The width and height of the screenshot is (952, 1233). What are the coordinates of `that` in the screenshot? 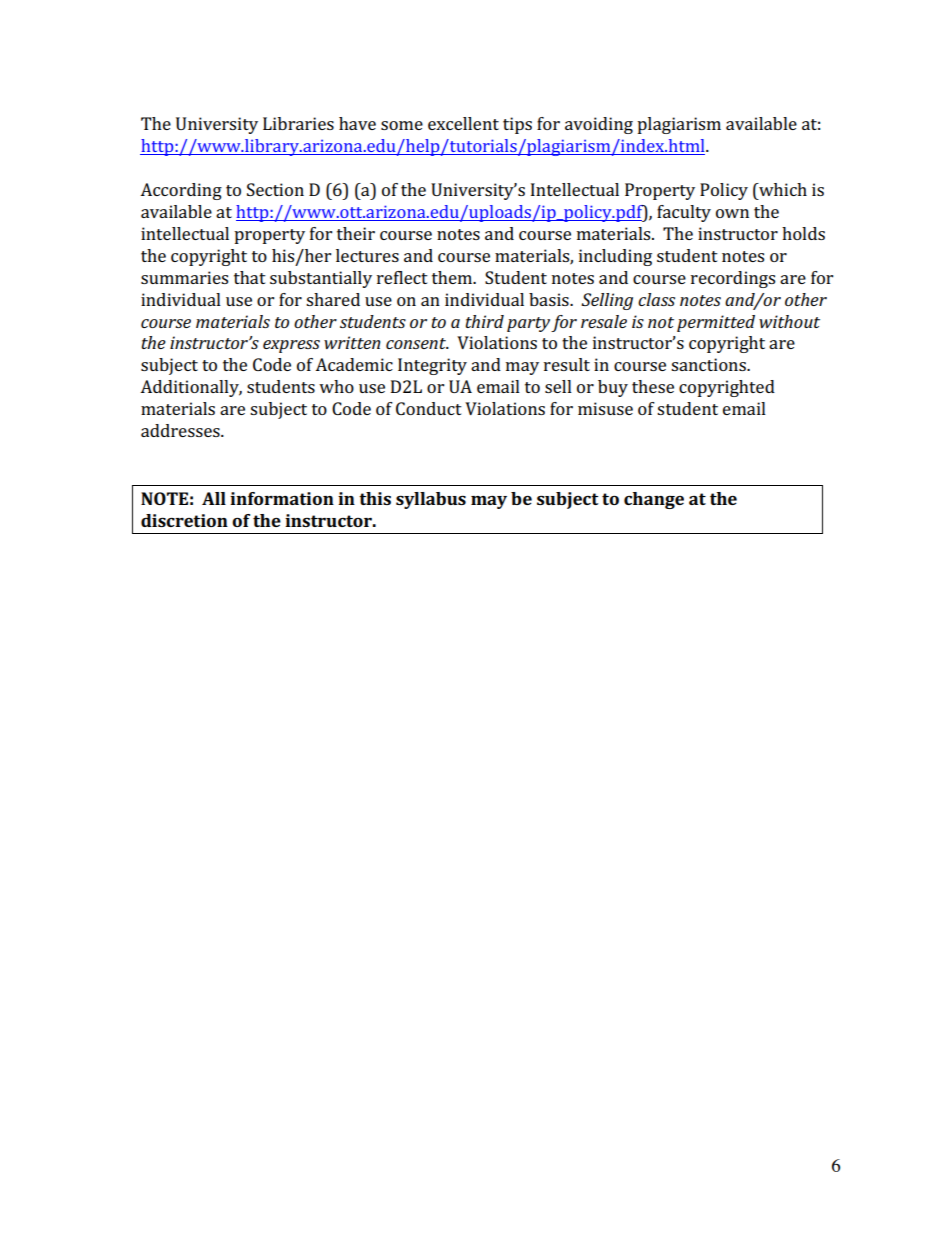 It's located at (250, 277).
